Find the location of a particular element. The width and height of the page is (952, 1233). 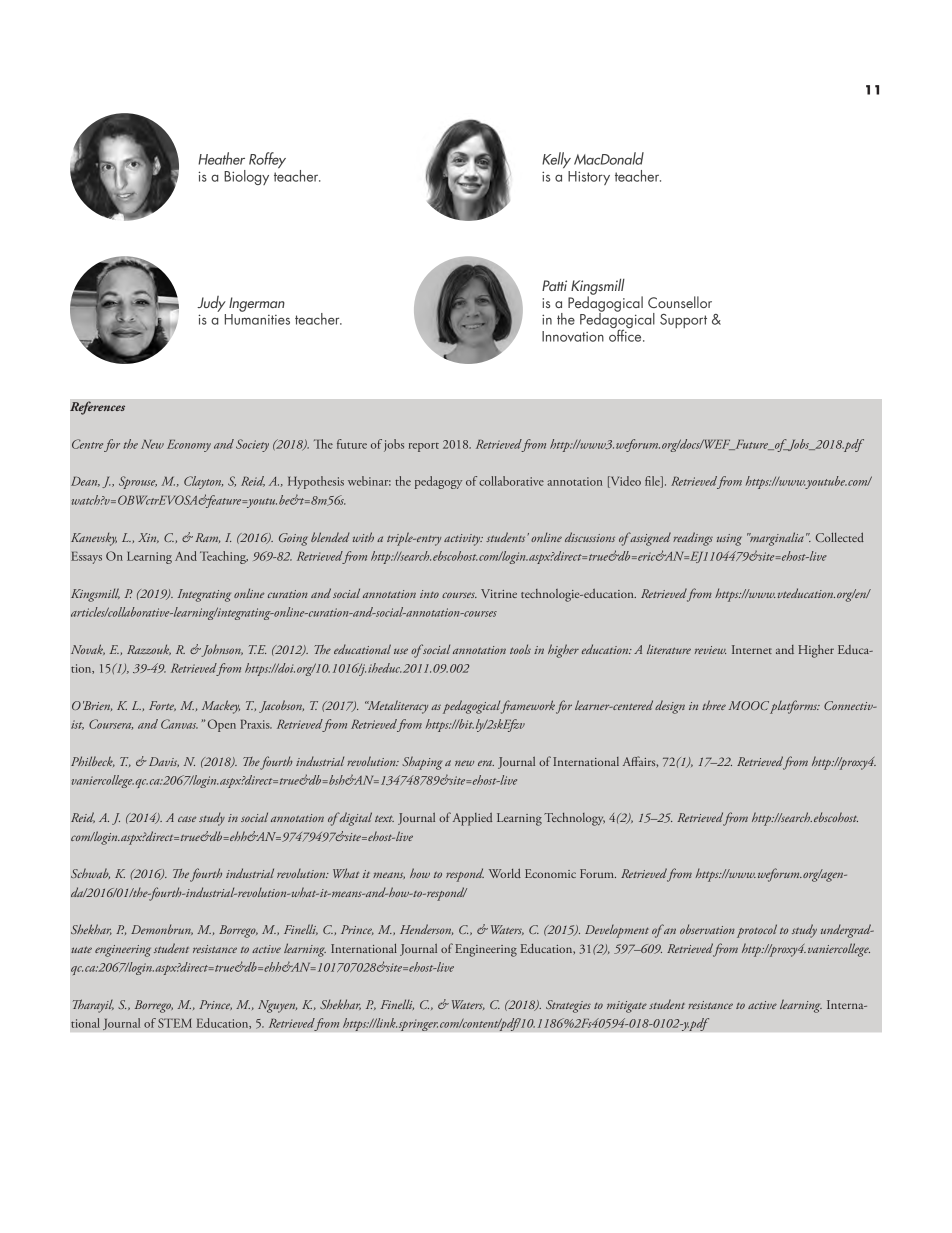

STEM is located at coordinates (175, 1023).
